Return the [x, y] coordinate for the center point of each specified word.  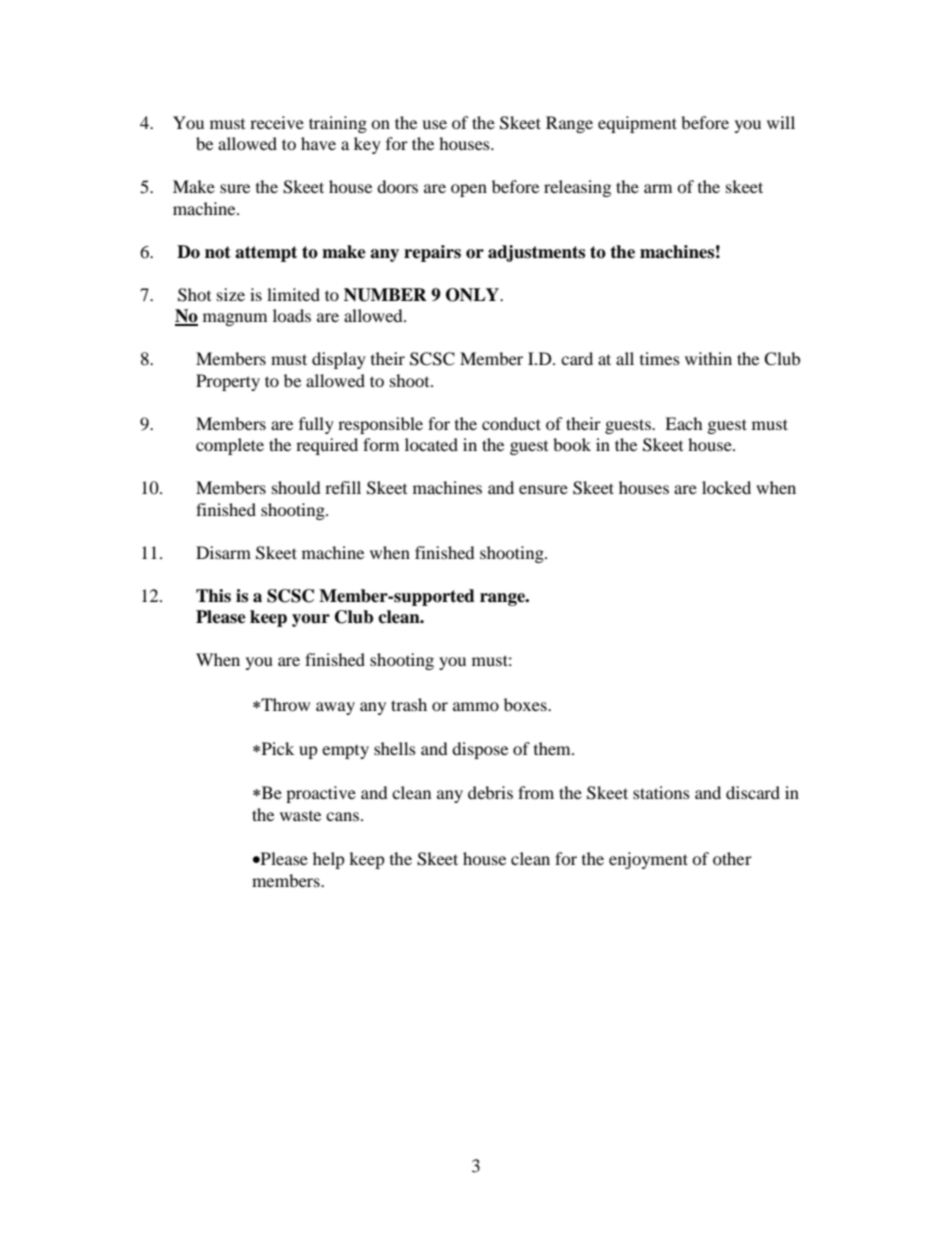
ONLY [473, 295]
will [781, 122]
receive [277, 122]
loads [292, 315]
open [469, 190]
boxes [526, 704]
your [311, 620]
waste [300, 816]
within [708, 358]
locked [726, 487]
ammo [476, 706]
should [296, 487]
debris [490, 792]
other [732, 858]
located [431, 444]
